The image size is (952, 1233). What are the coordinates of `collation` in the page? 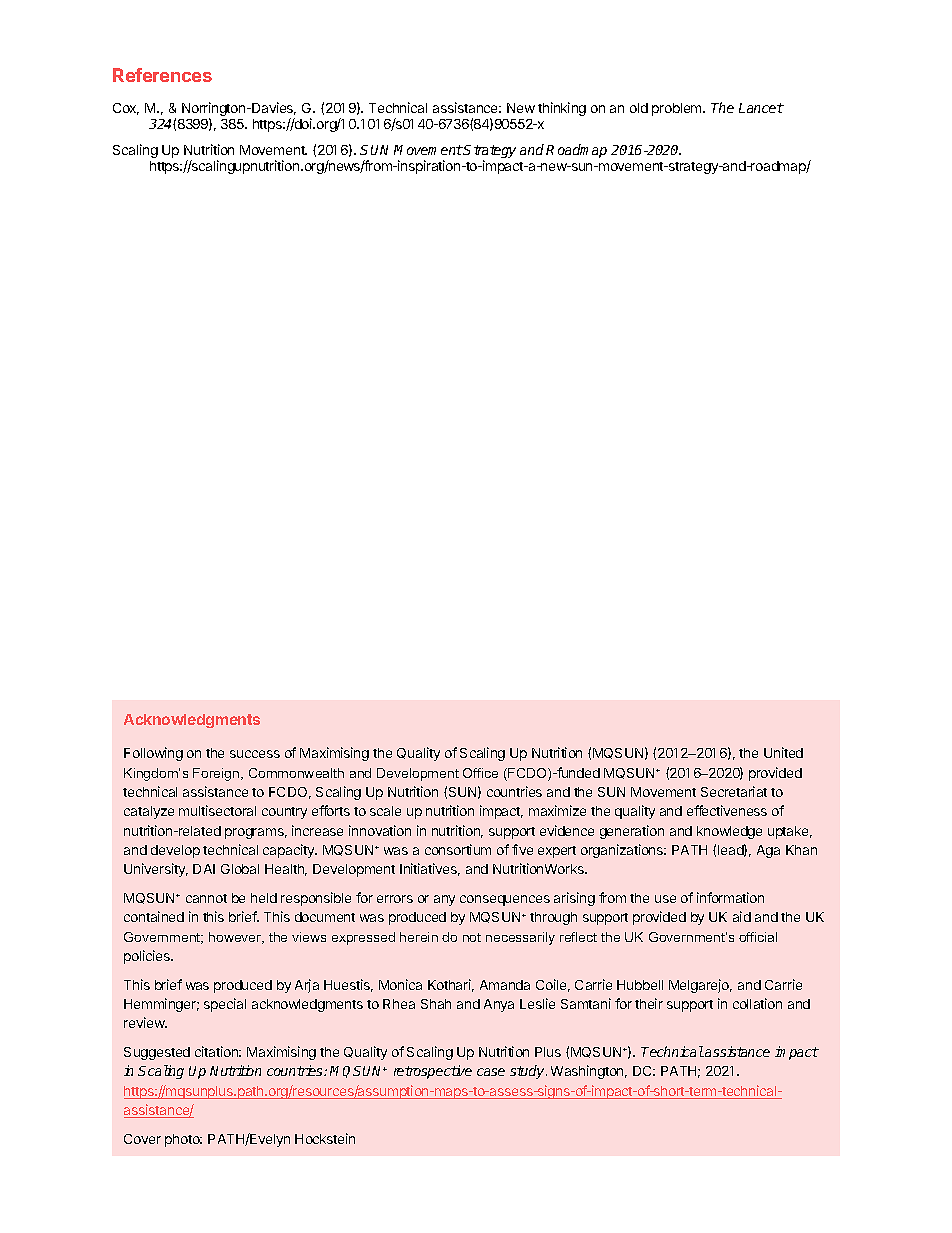 It's located at (757, 1003).
